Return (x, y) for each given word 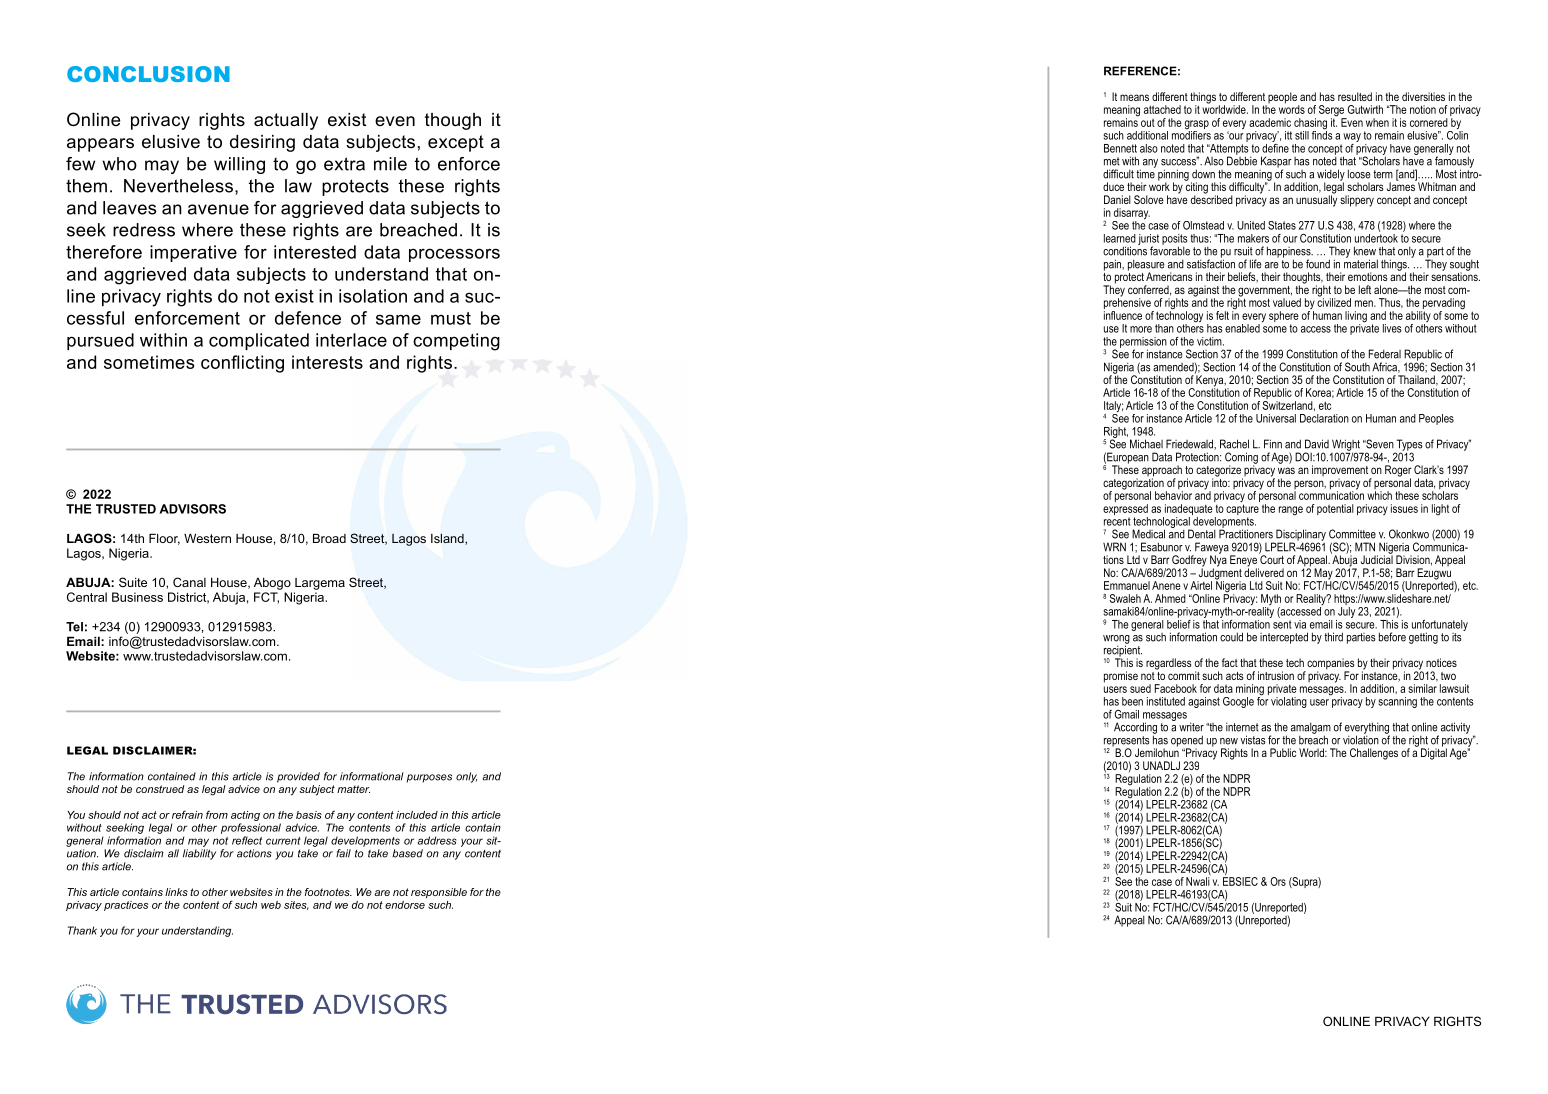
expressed (1125, 509)
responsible (439, 893)
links (176, 892)
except (456, 143)
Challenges (1374, 754)
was (1286, 470)
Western (207, 538)
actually (286, 121)
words (1292, 108)
